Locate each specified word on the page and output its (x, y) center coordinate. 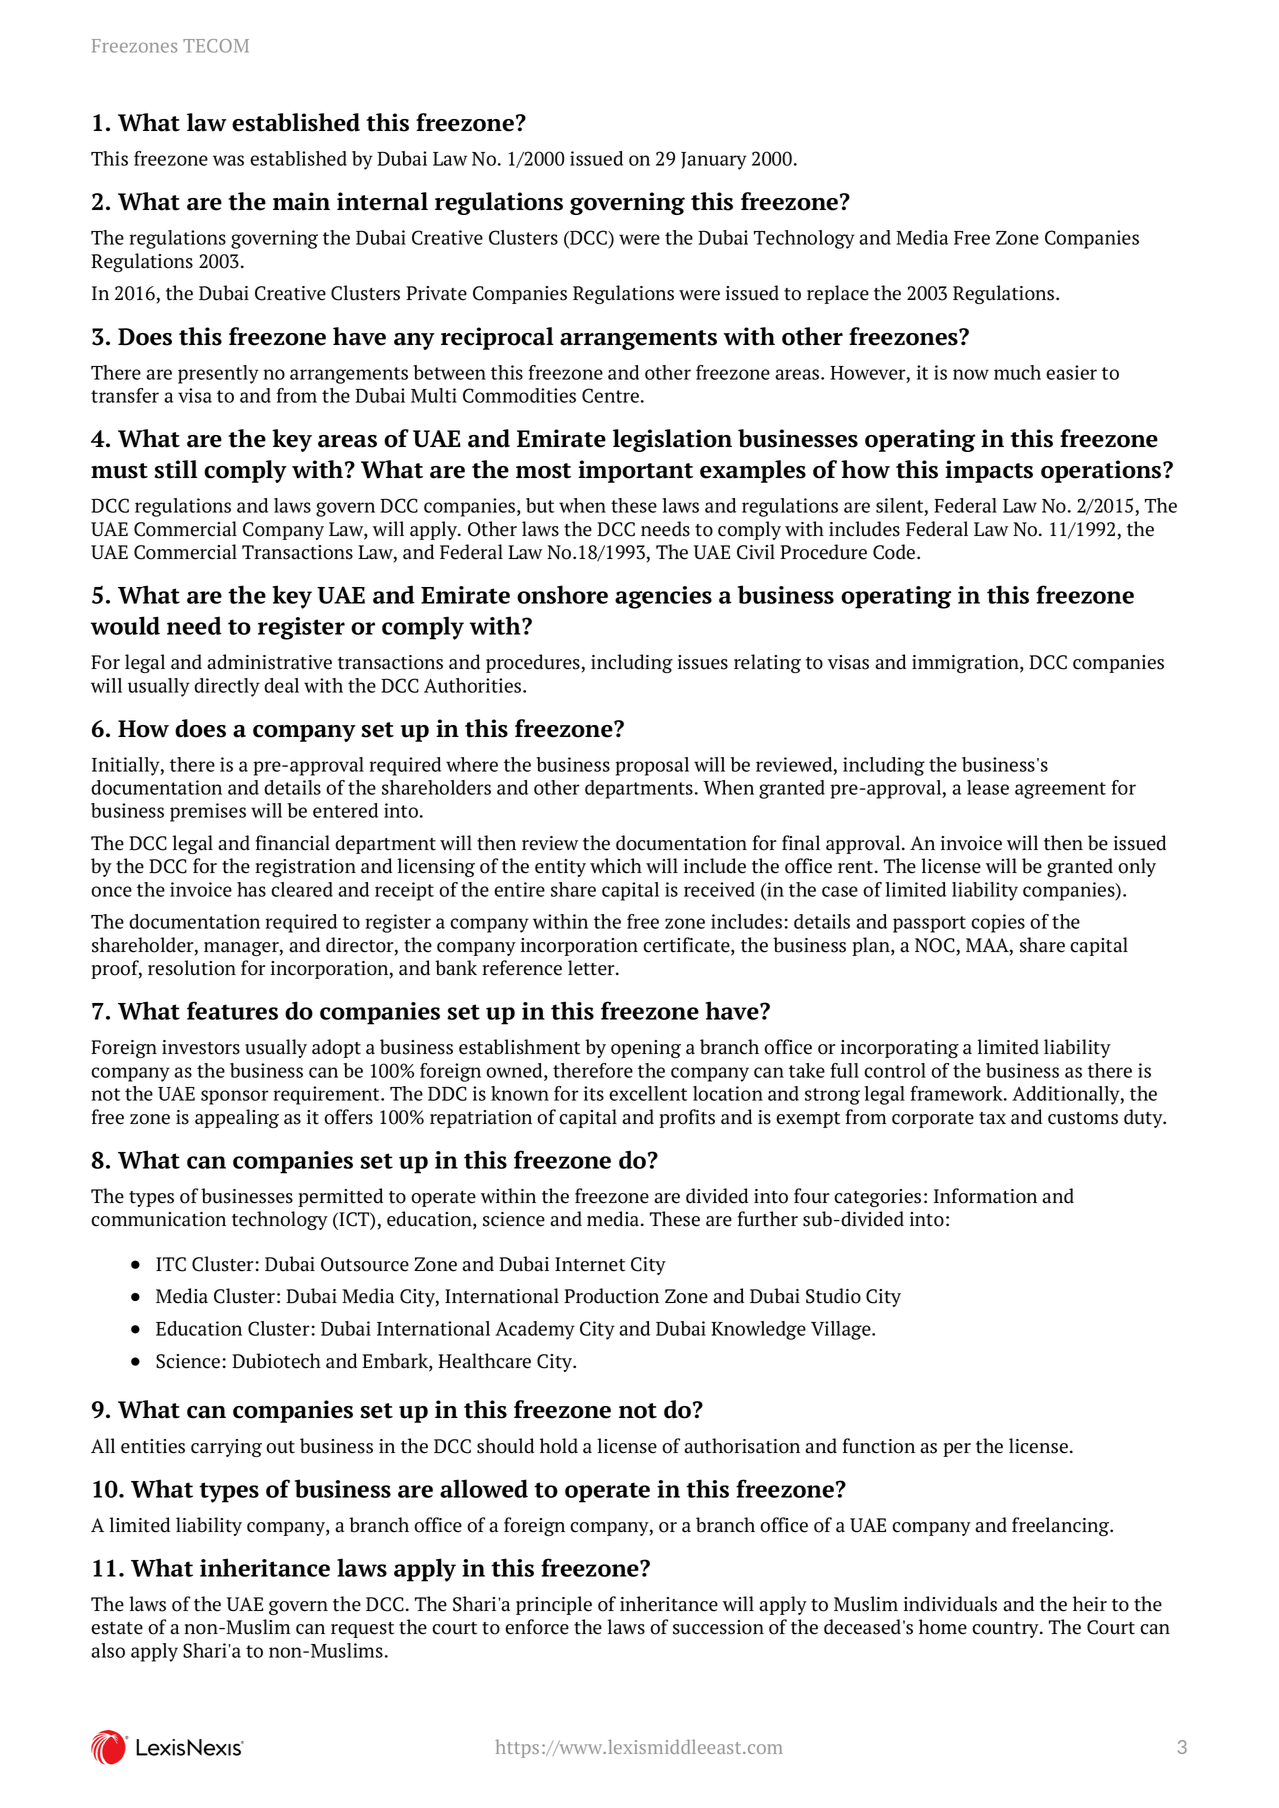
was (228, 160)
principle (554, 1605)
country (1006, 1630)
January (714, 161)
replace (838, 294)
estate (117, 1628)
